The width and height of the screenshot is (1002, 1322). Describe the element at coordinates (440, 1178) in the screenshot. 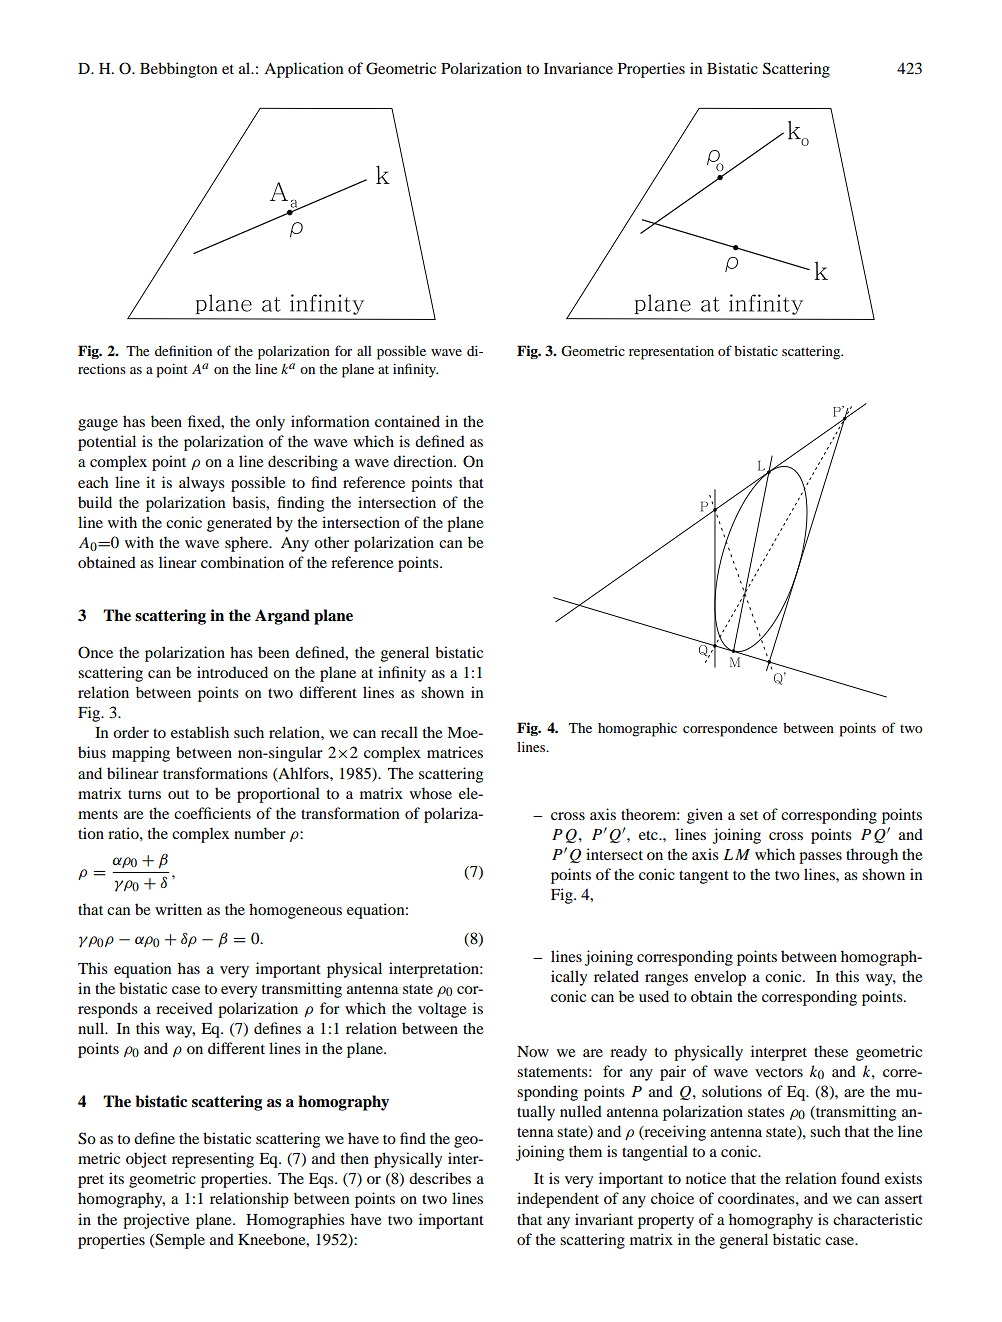

I see `describes` at that location.
